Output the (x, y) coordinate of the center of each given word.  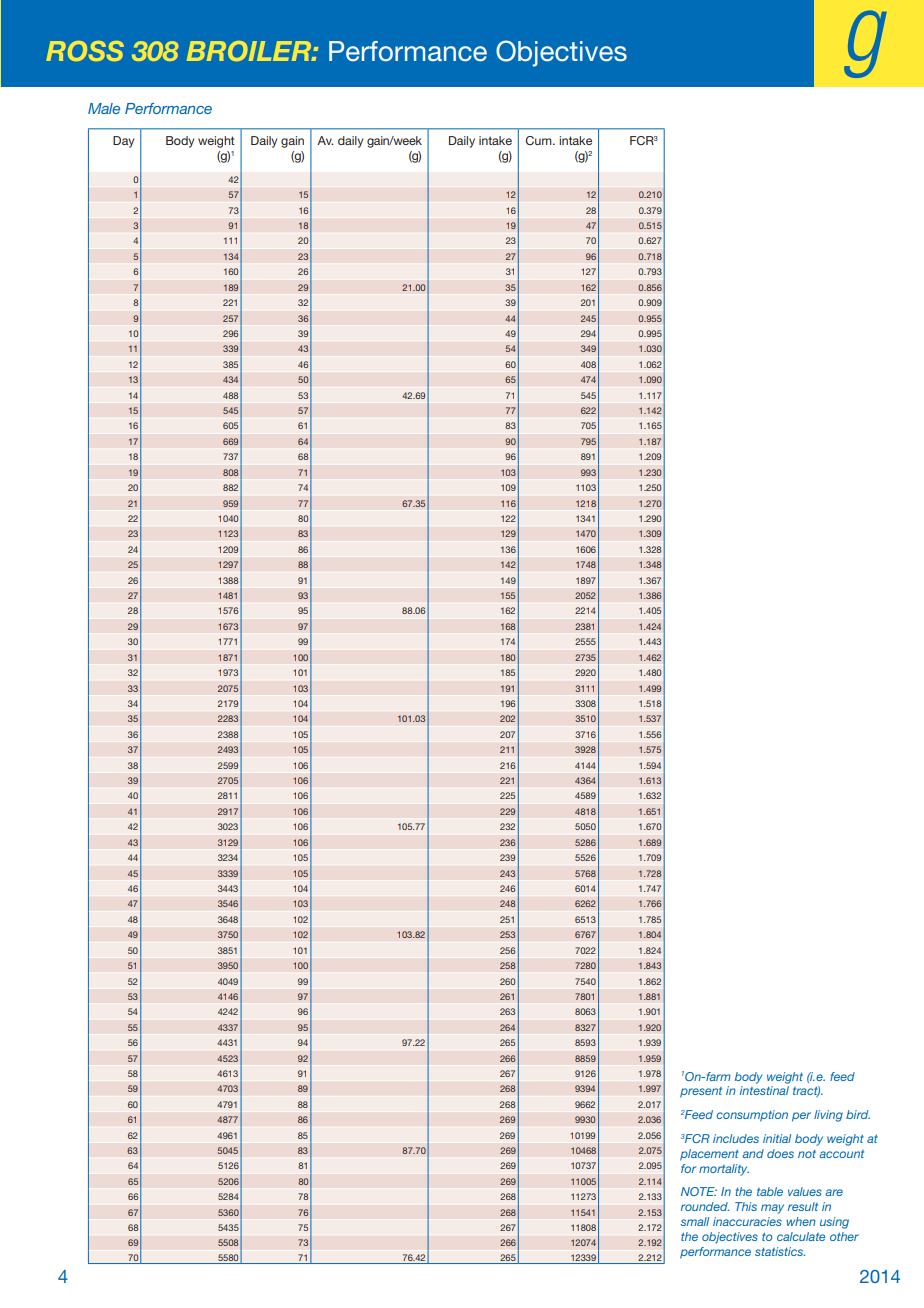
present (701, 1092)
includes (736, 1138)
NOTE (699, 1191)
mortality (724, 1170)
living (828, 1116)
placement (709, 1155)
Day (123, 142)
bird (858, 1114)
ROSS (85, 51)
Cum (539, 140)
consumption (752, 1116)
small (695, 1221)
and (753, 1153)
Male (104, 108)
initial (777, 1138)
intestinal (764, 1090)
